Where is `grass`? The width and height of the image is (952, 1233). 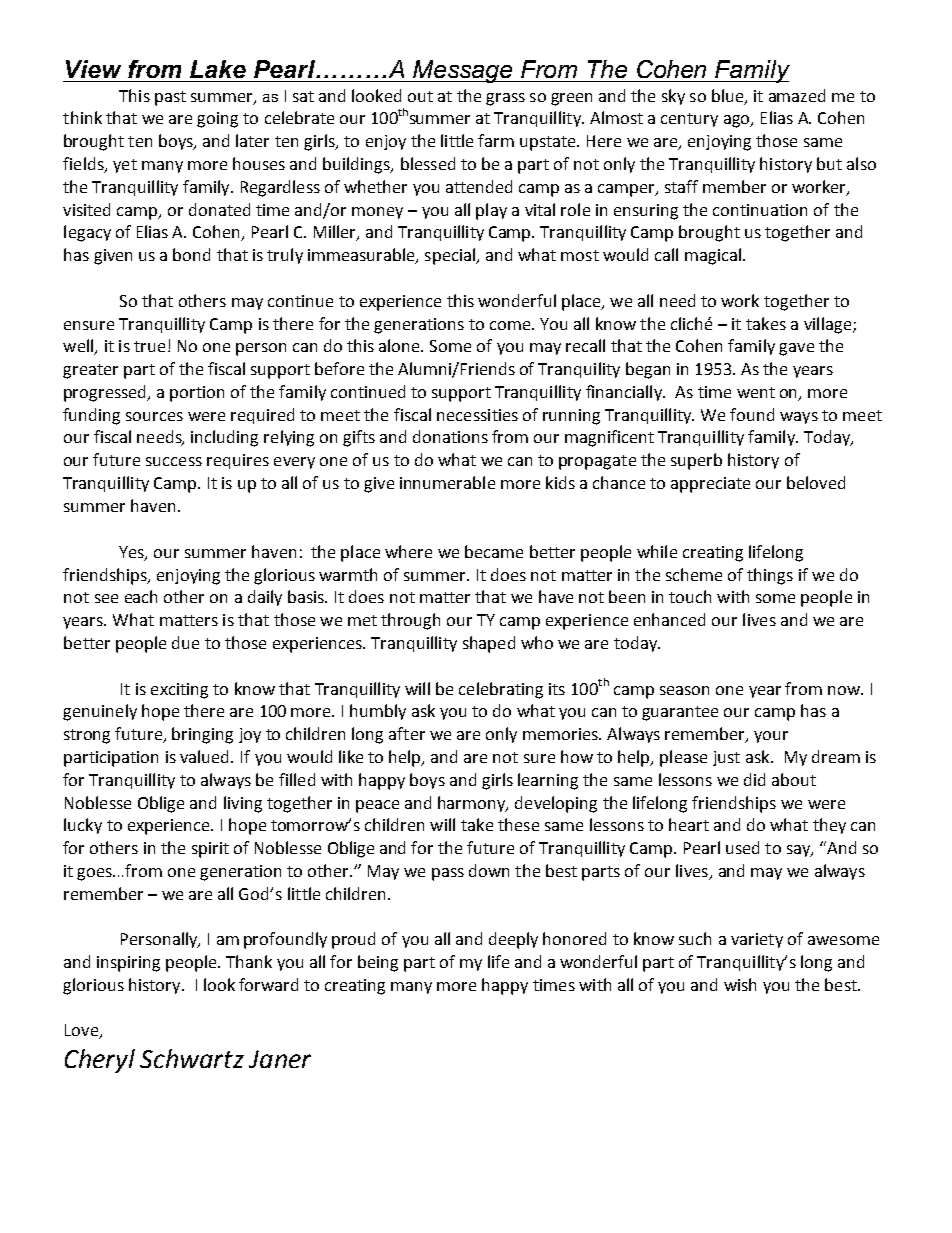 grass is located at coordinates (505, 99).
